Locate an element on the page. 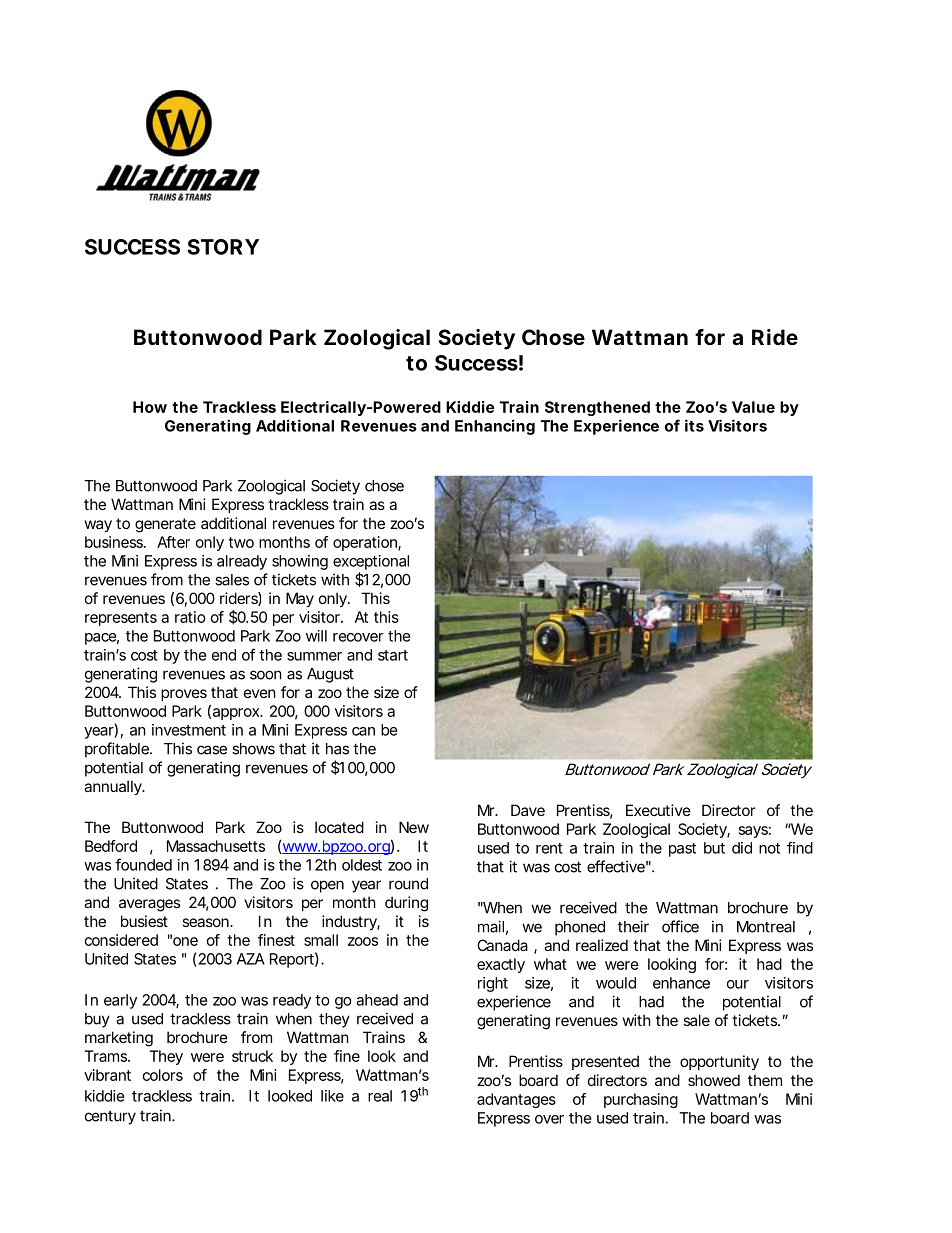 This image has width=952, height=1233. mail is located at coordinates (491, 926).
